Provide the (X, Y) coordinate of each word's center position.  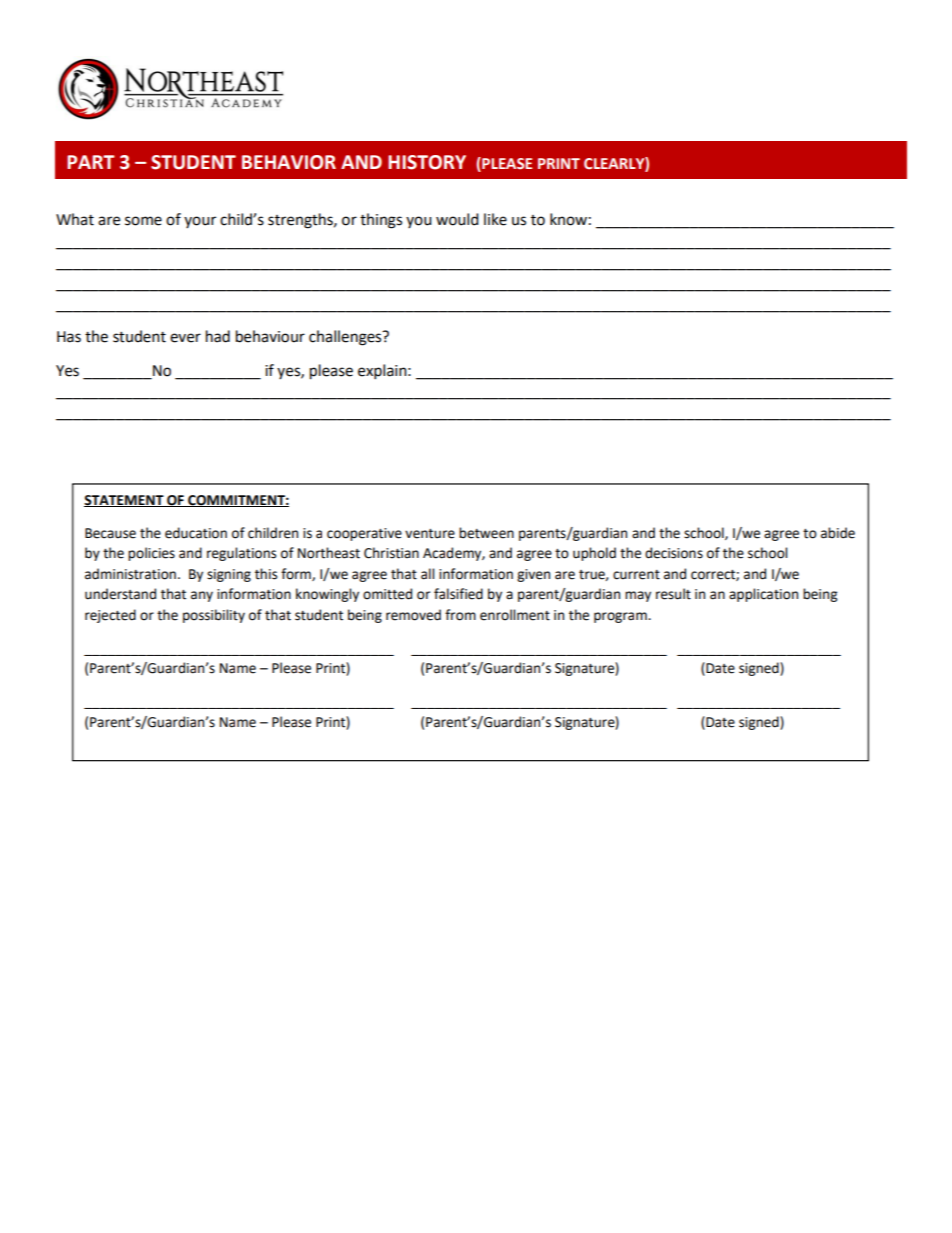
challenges (346, 338)
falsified (458, 594)
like (495, 219)
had (218, 336)
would (457, 219)
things (381, 221)
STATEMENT (125, 501)
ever (185, 338)
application (763, 595)
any (202, 596)
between (486, 533)
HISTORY (427, 162)
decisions (674, 553)
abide (838, 533)
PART (91, 162)
